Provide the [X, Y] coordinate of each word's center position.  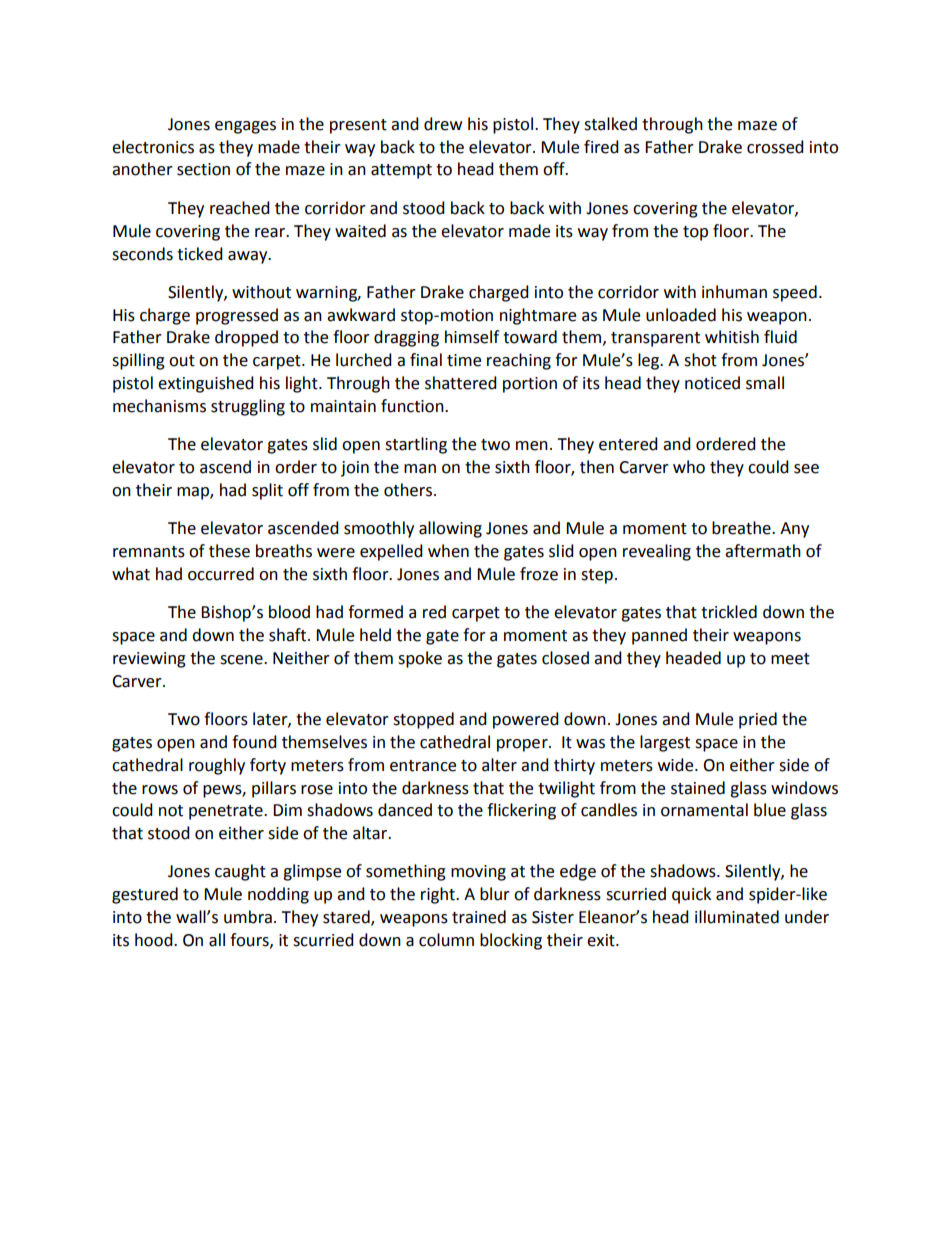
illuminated [737, 917]
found [254, 742]
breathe [742, 528]
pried [758, 720]
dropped [246, 338]
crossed [775, 147]
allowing [450, 529]
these [229, 551]
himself [472, 337]
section [203, 169]
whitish [732, 337]
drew [443, 124]
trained [479, 917]
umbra [248, 917]
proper [523, 745]
